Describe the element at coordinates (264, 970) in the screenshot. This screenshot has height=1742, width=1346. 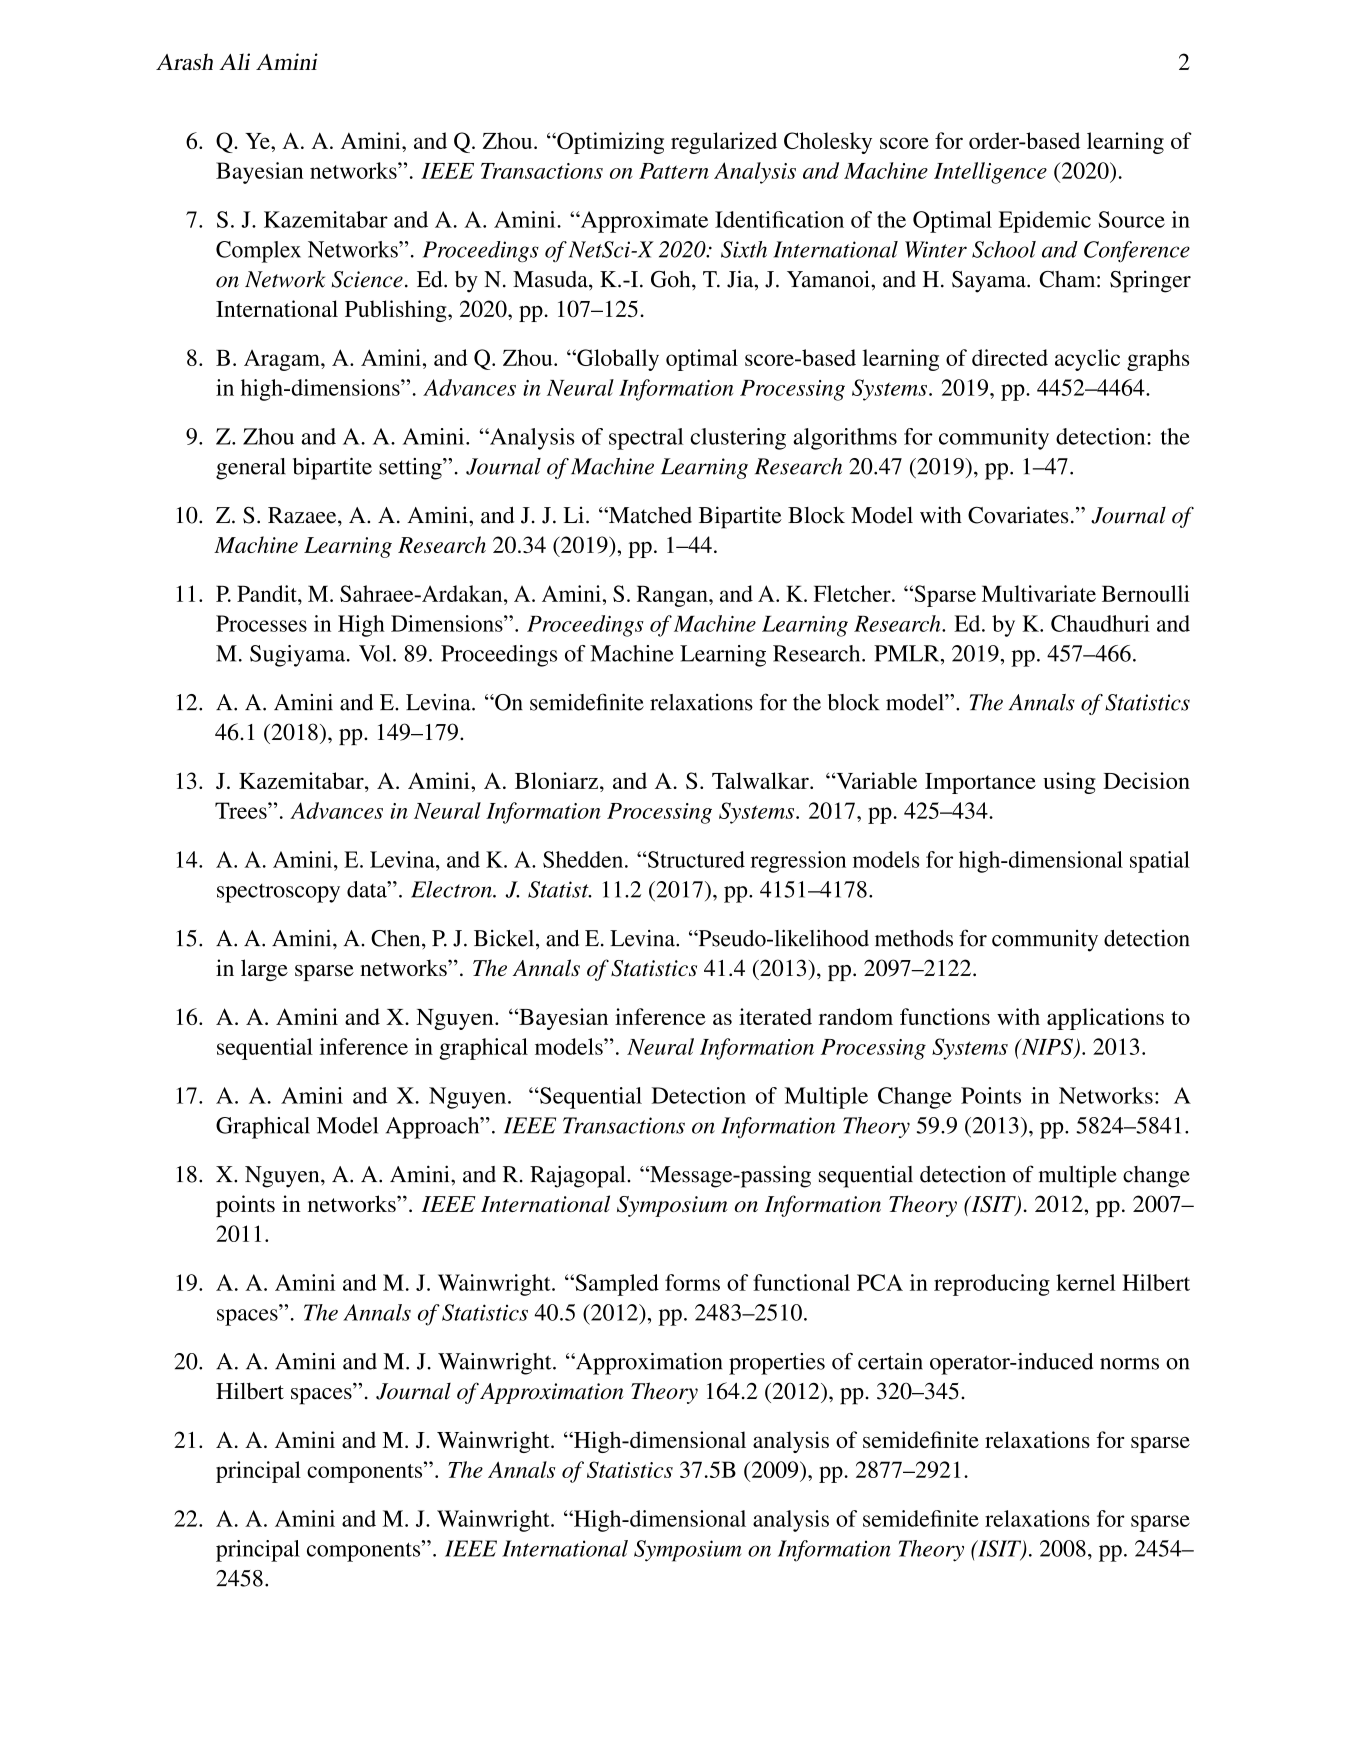
I see `large` at that location.
